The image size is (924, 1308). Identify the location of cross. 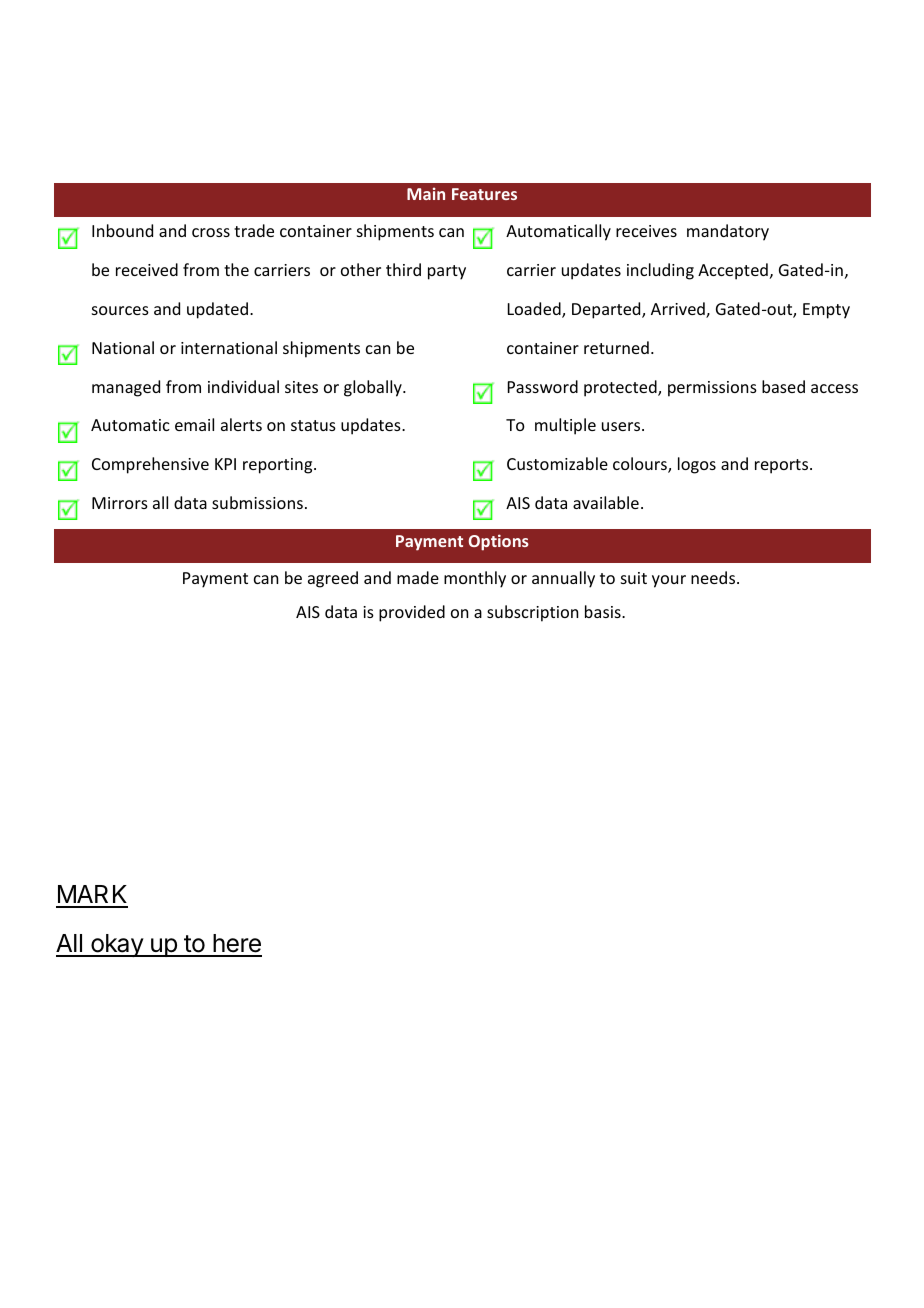
(211, 232).
